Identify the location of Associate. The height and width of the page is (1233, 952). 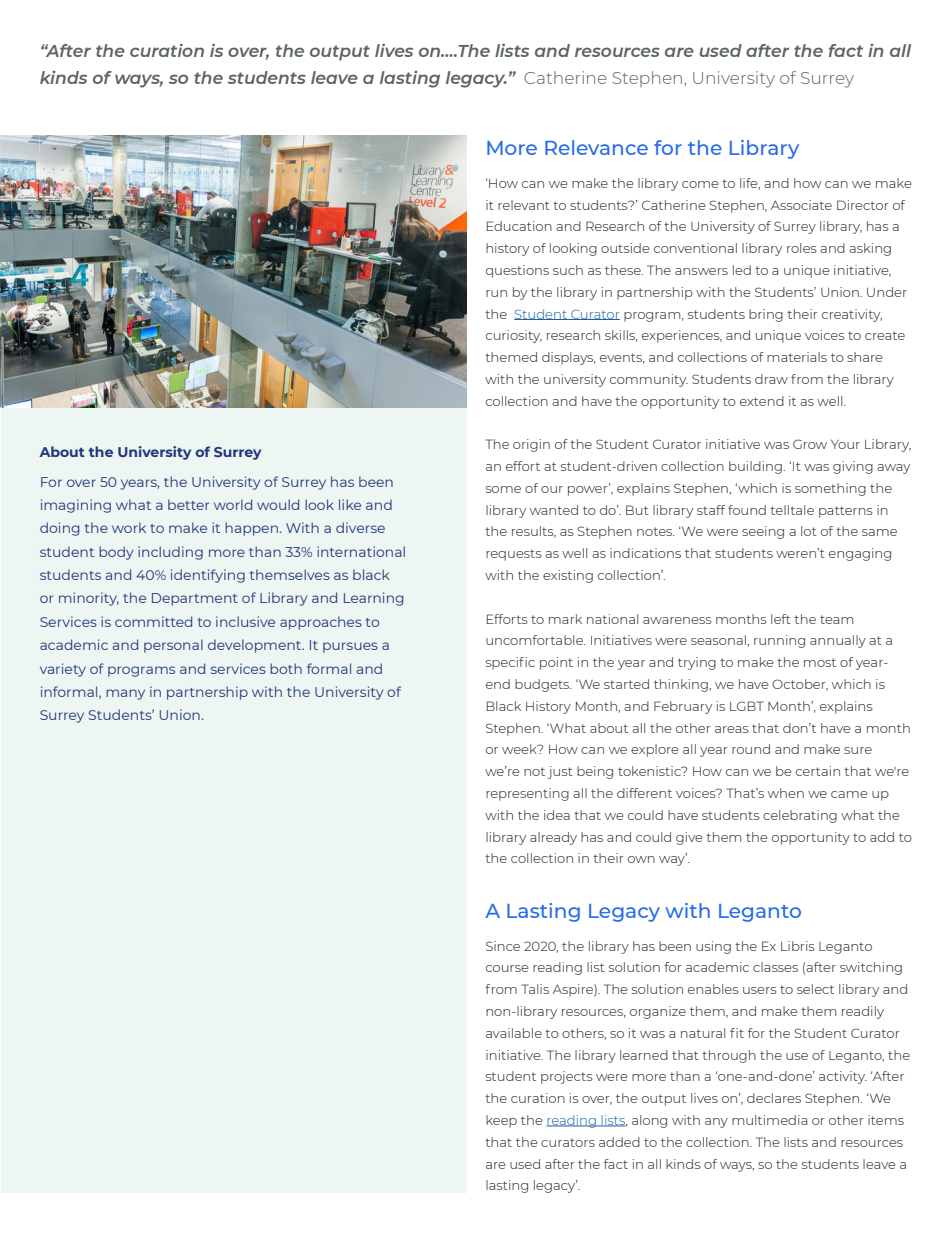
(801, 205).
